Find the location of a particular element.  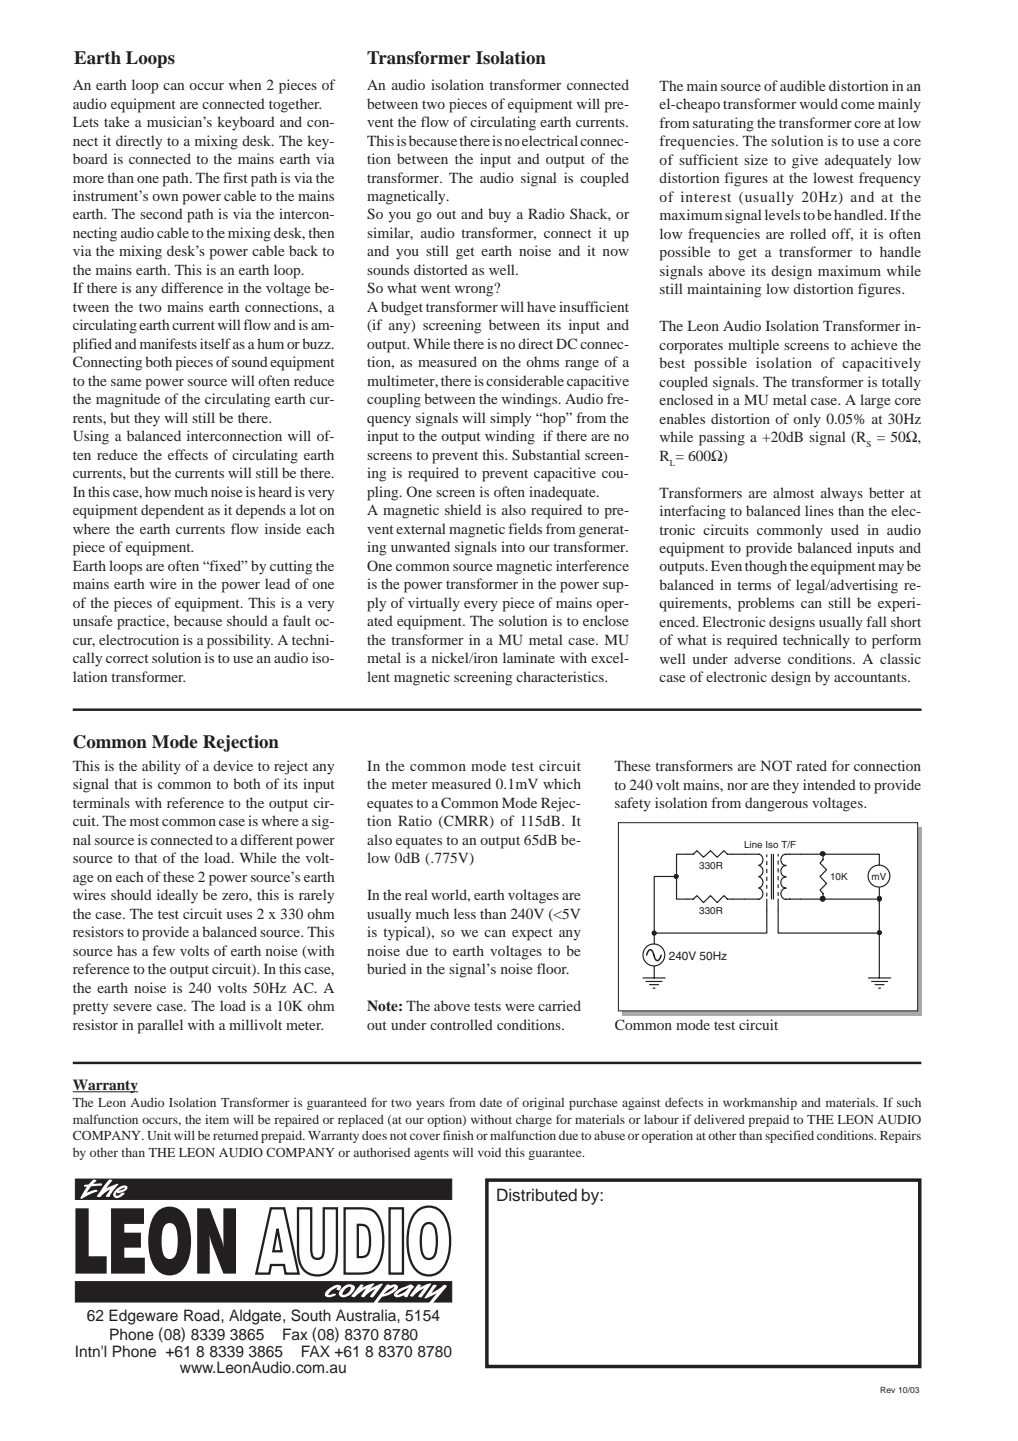

buy is located at coordinates (499, 215).
